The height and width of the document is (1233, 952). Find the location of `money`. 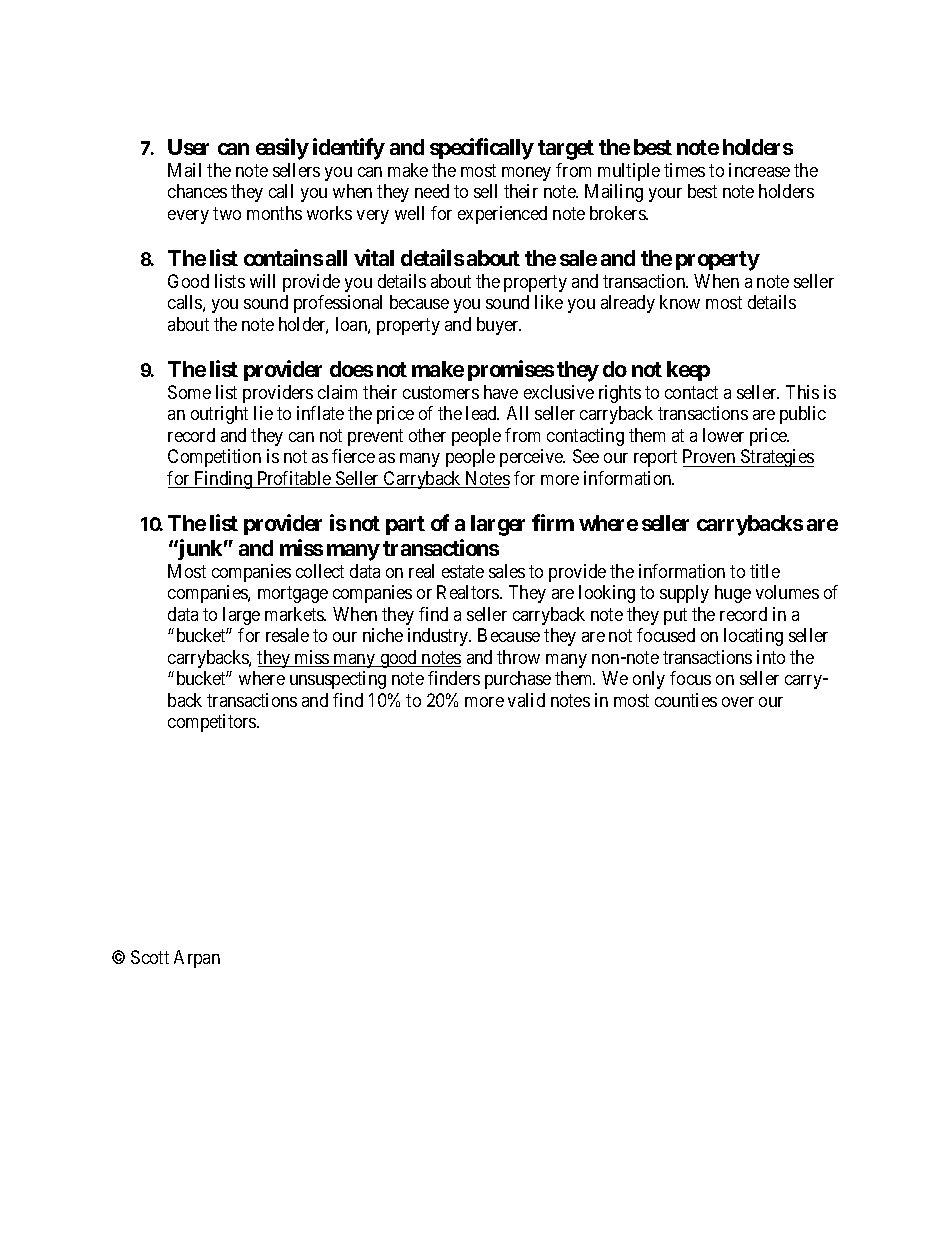

money is located at coordinates (526, 174).
